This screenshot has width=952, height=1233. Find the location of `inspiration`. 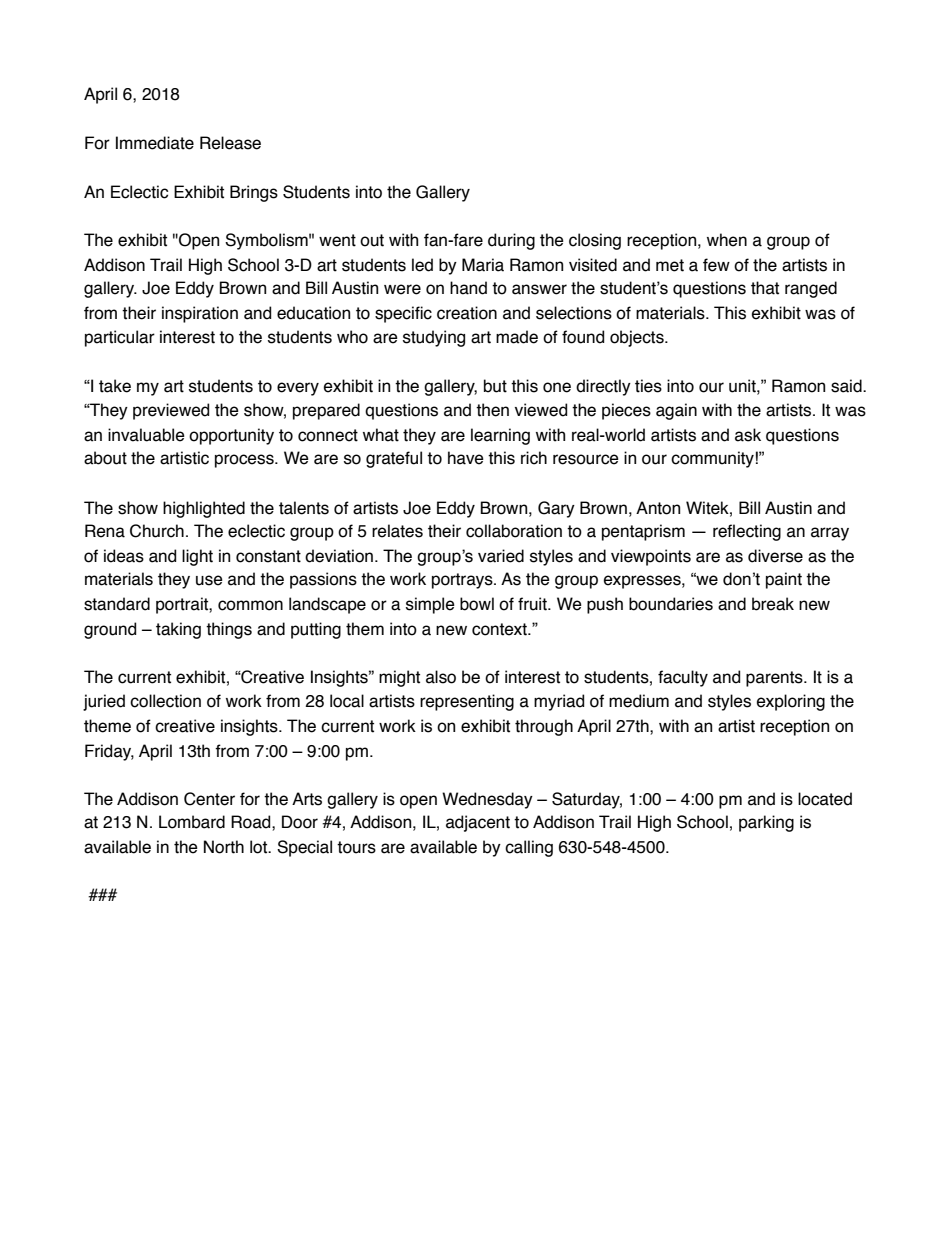

inspiration is located at coordinates (200, 314).
